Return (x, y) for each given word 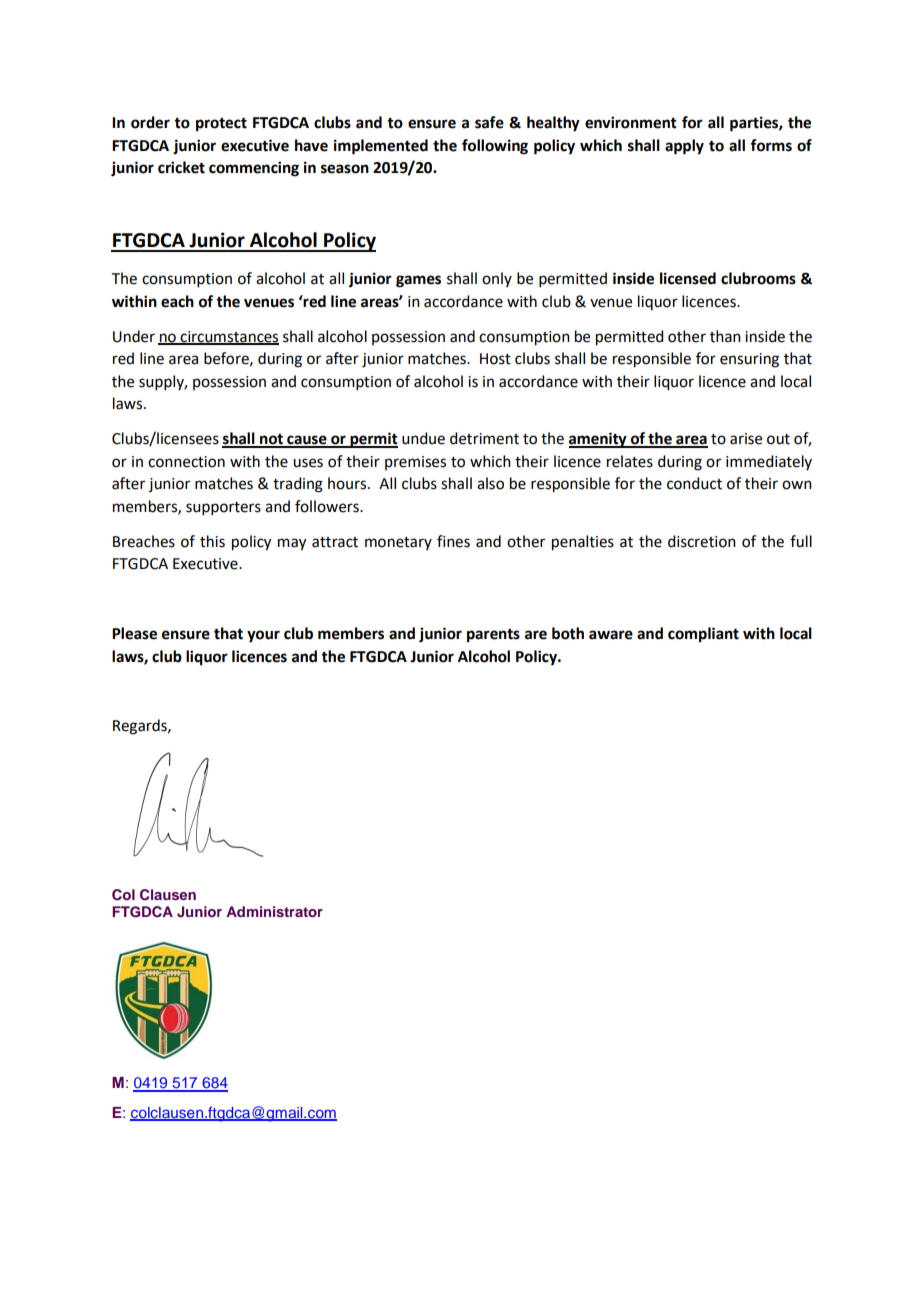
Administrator (274, 911)
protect (221, 125)
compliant (703, 635)
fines (453, 541)
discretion (702, 541)
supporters (223, 508)
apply (684, 147)
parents (493, 636)
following (495, 147)
